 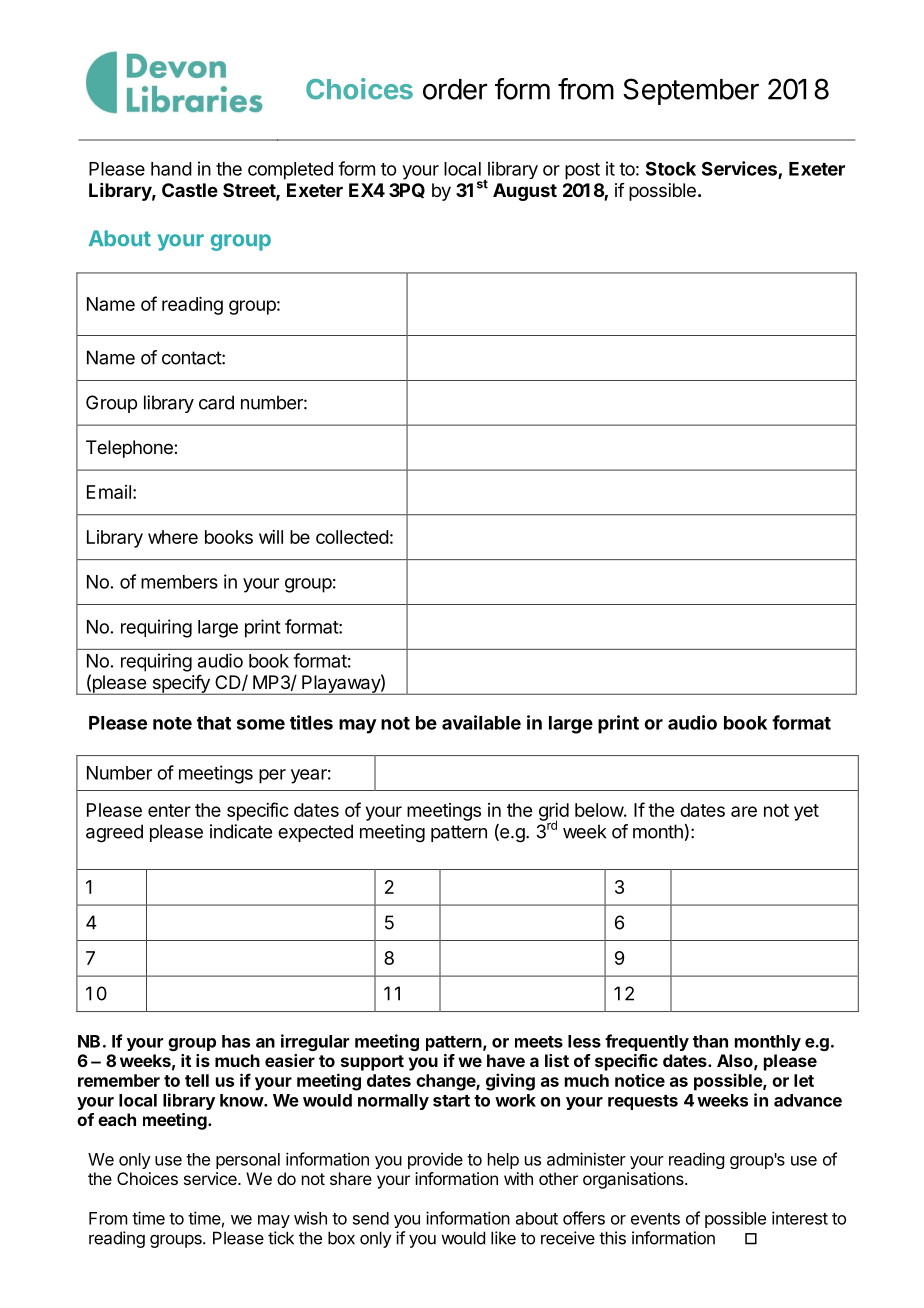 I want to click on specify, so click(x=181, y=685).
